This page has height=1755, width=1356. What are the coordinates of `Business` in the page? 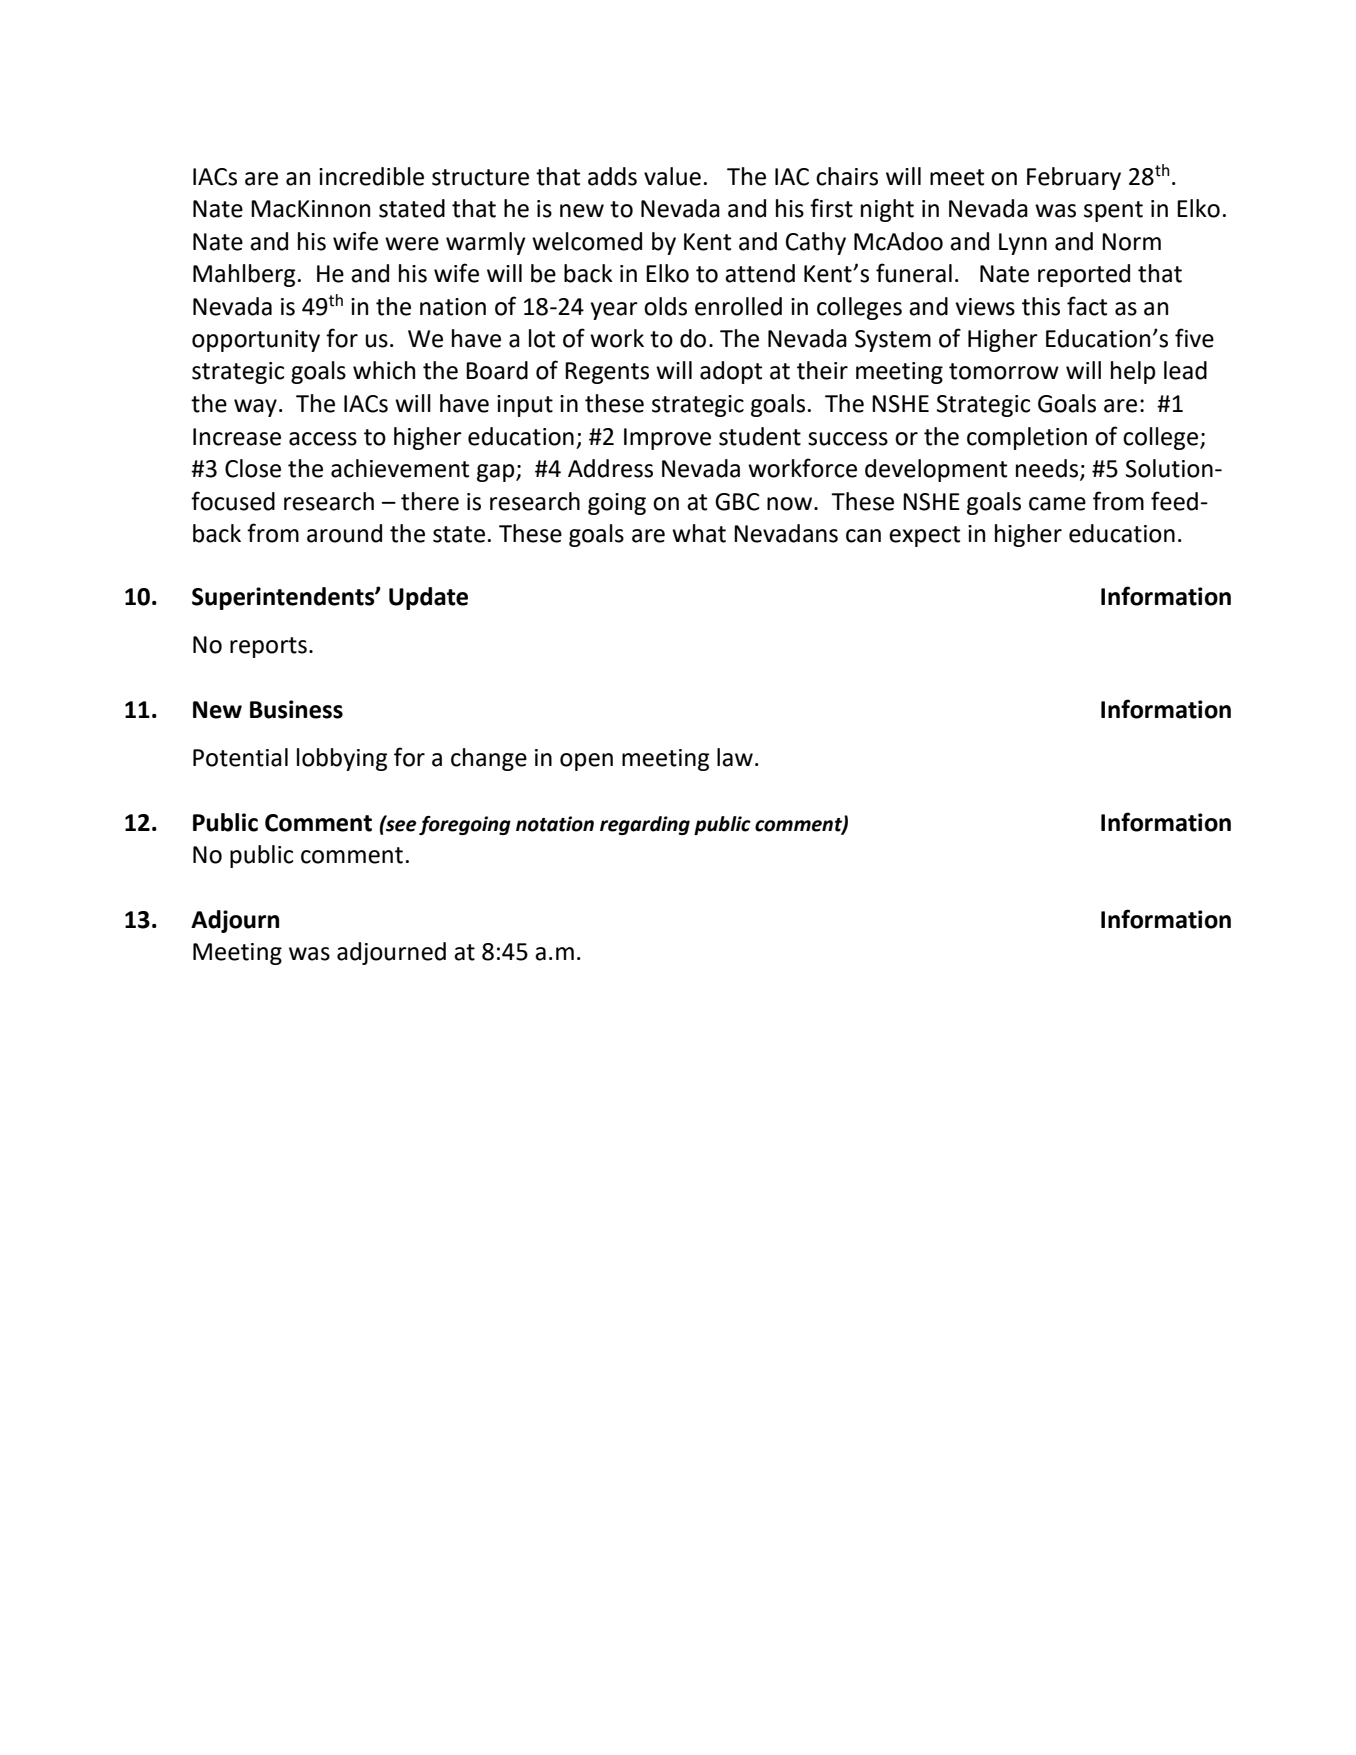 It's located at (296, 709).
